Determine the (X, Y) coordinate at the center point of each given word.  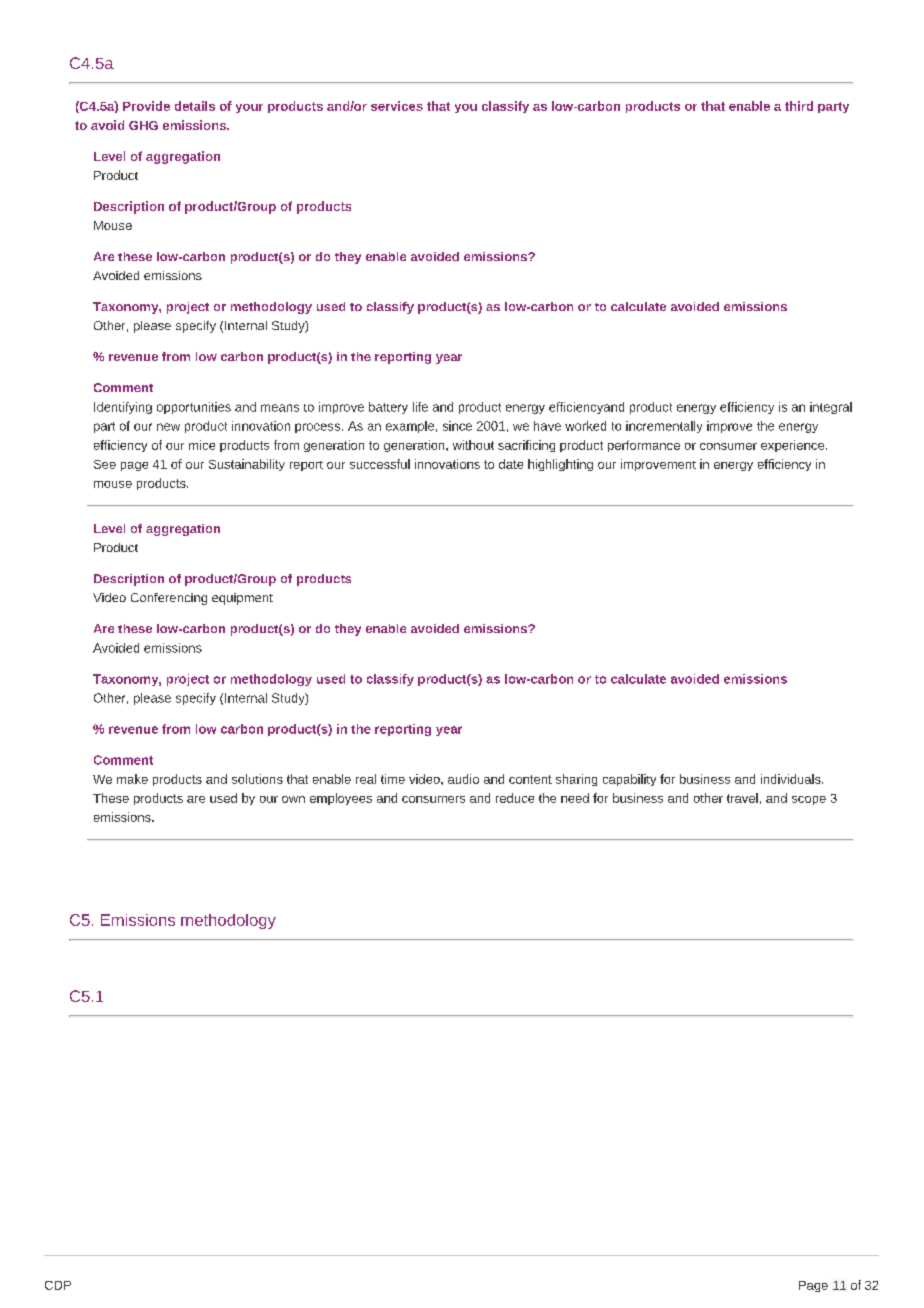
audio (463, 779)
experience (794, 446)
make (132, 779)
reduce (515, 798)
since (457, 426)
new (168, 427)
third (799, 106)
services (397, 106)
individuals (792, 779)
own (293, 799)
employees (341, 799)
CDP (58, 1285)
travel (742, 798)
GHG (143, 125)
